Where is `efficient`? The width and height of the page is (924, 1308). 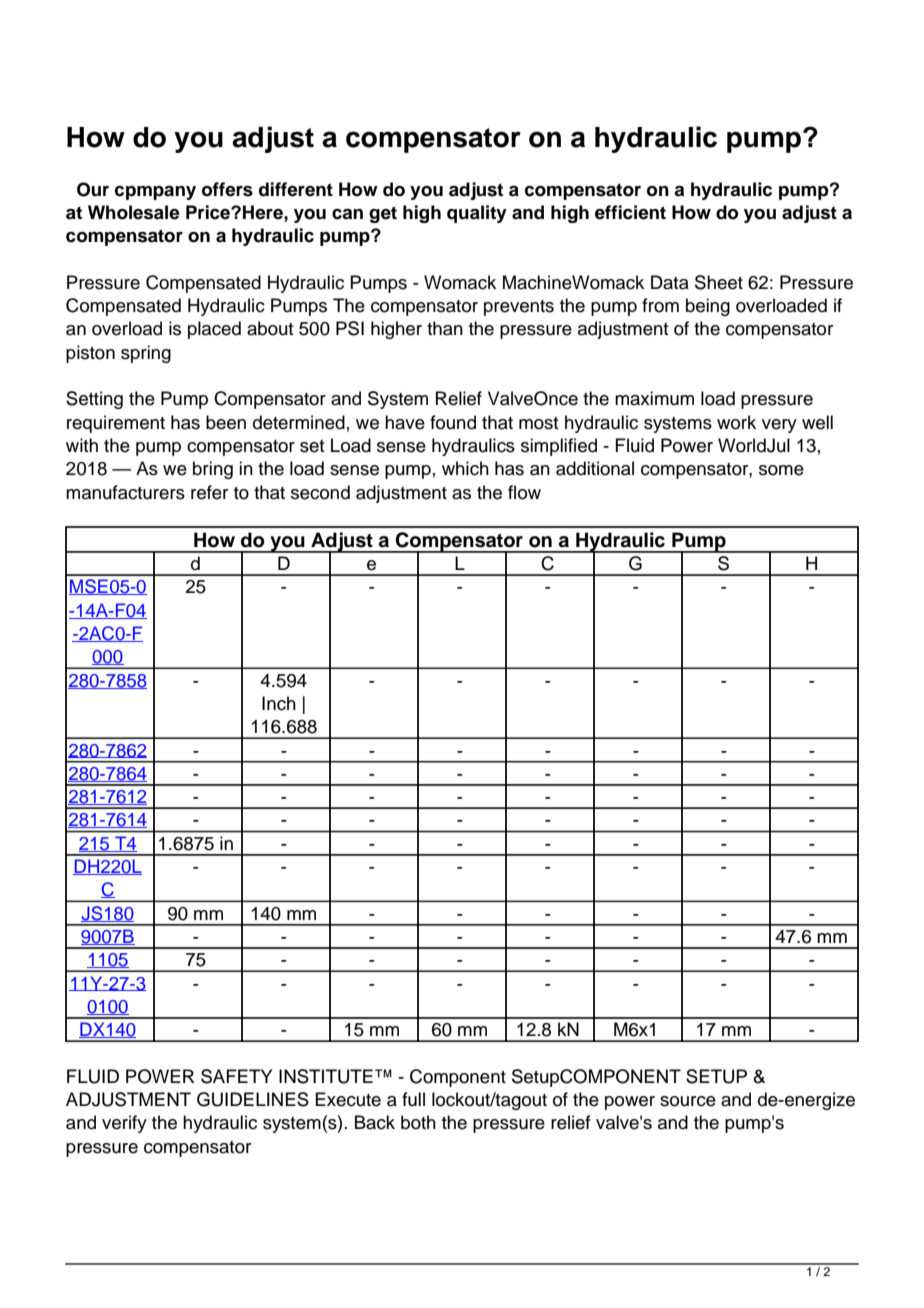
efficient is located at coordinates (630, 212).
